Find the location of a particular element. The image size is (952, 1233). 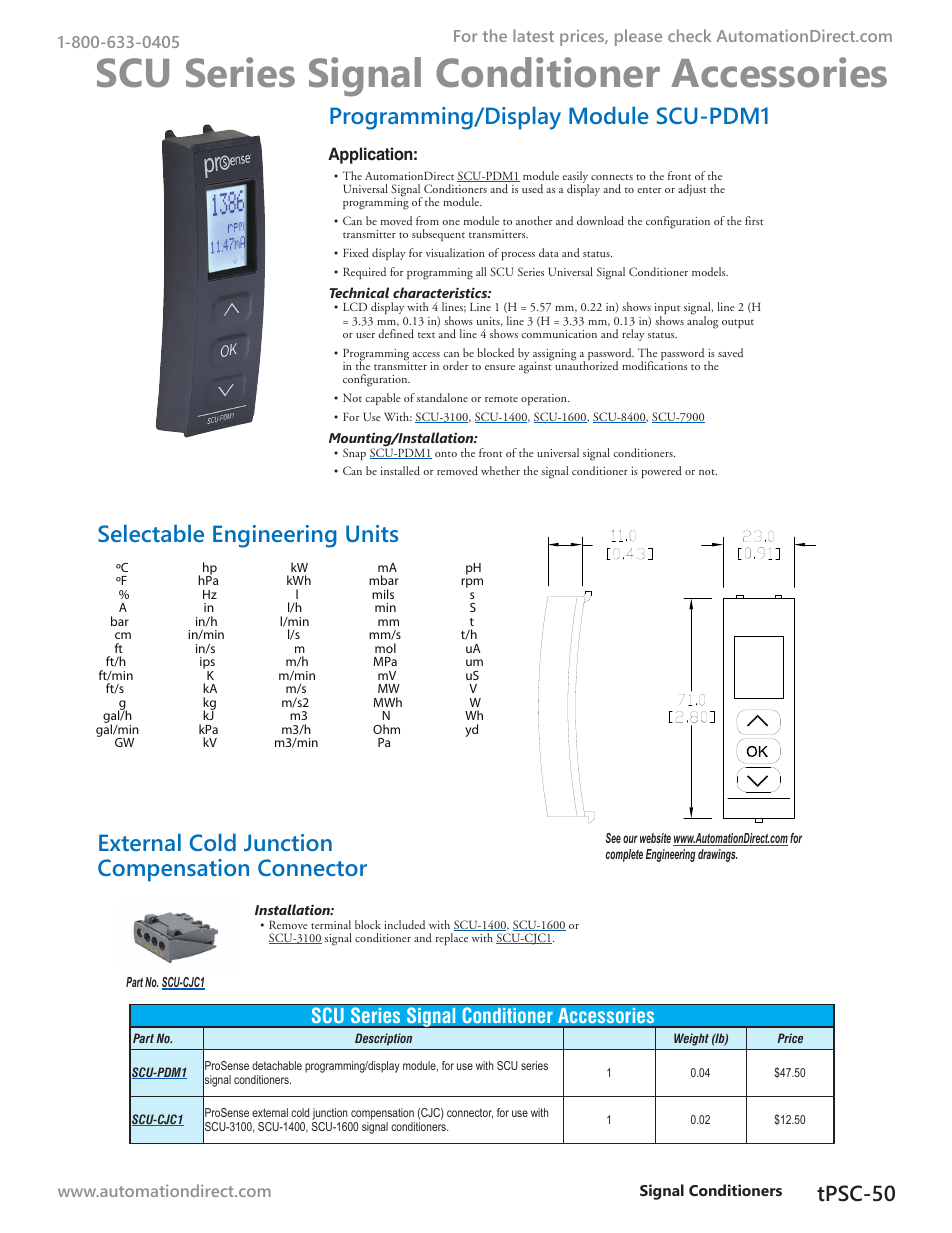

Selectable is located at coordinates (151, 533).
